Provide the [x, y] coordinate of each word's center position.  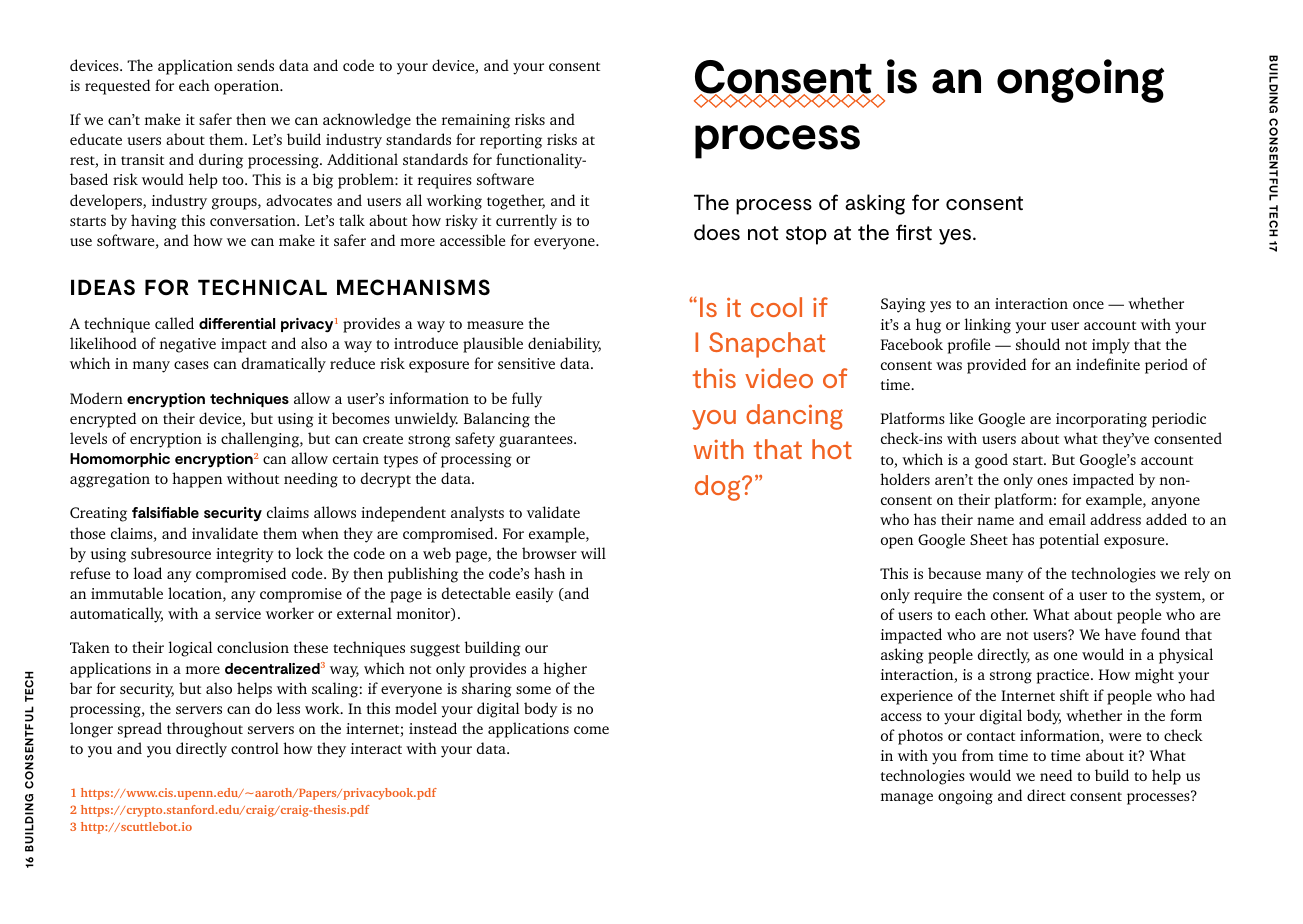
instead [433, 728]
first [914, 232]
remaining [476, 121]
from [978, 755]
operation [248, 87]
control [255, 748]
